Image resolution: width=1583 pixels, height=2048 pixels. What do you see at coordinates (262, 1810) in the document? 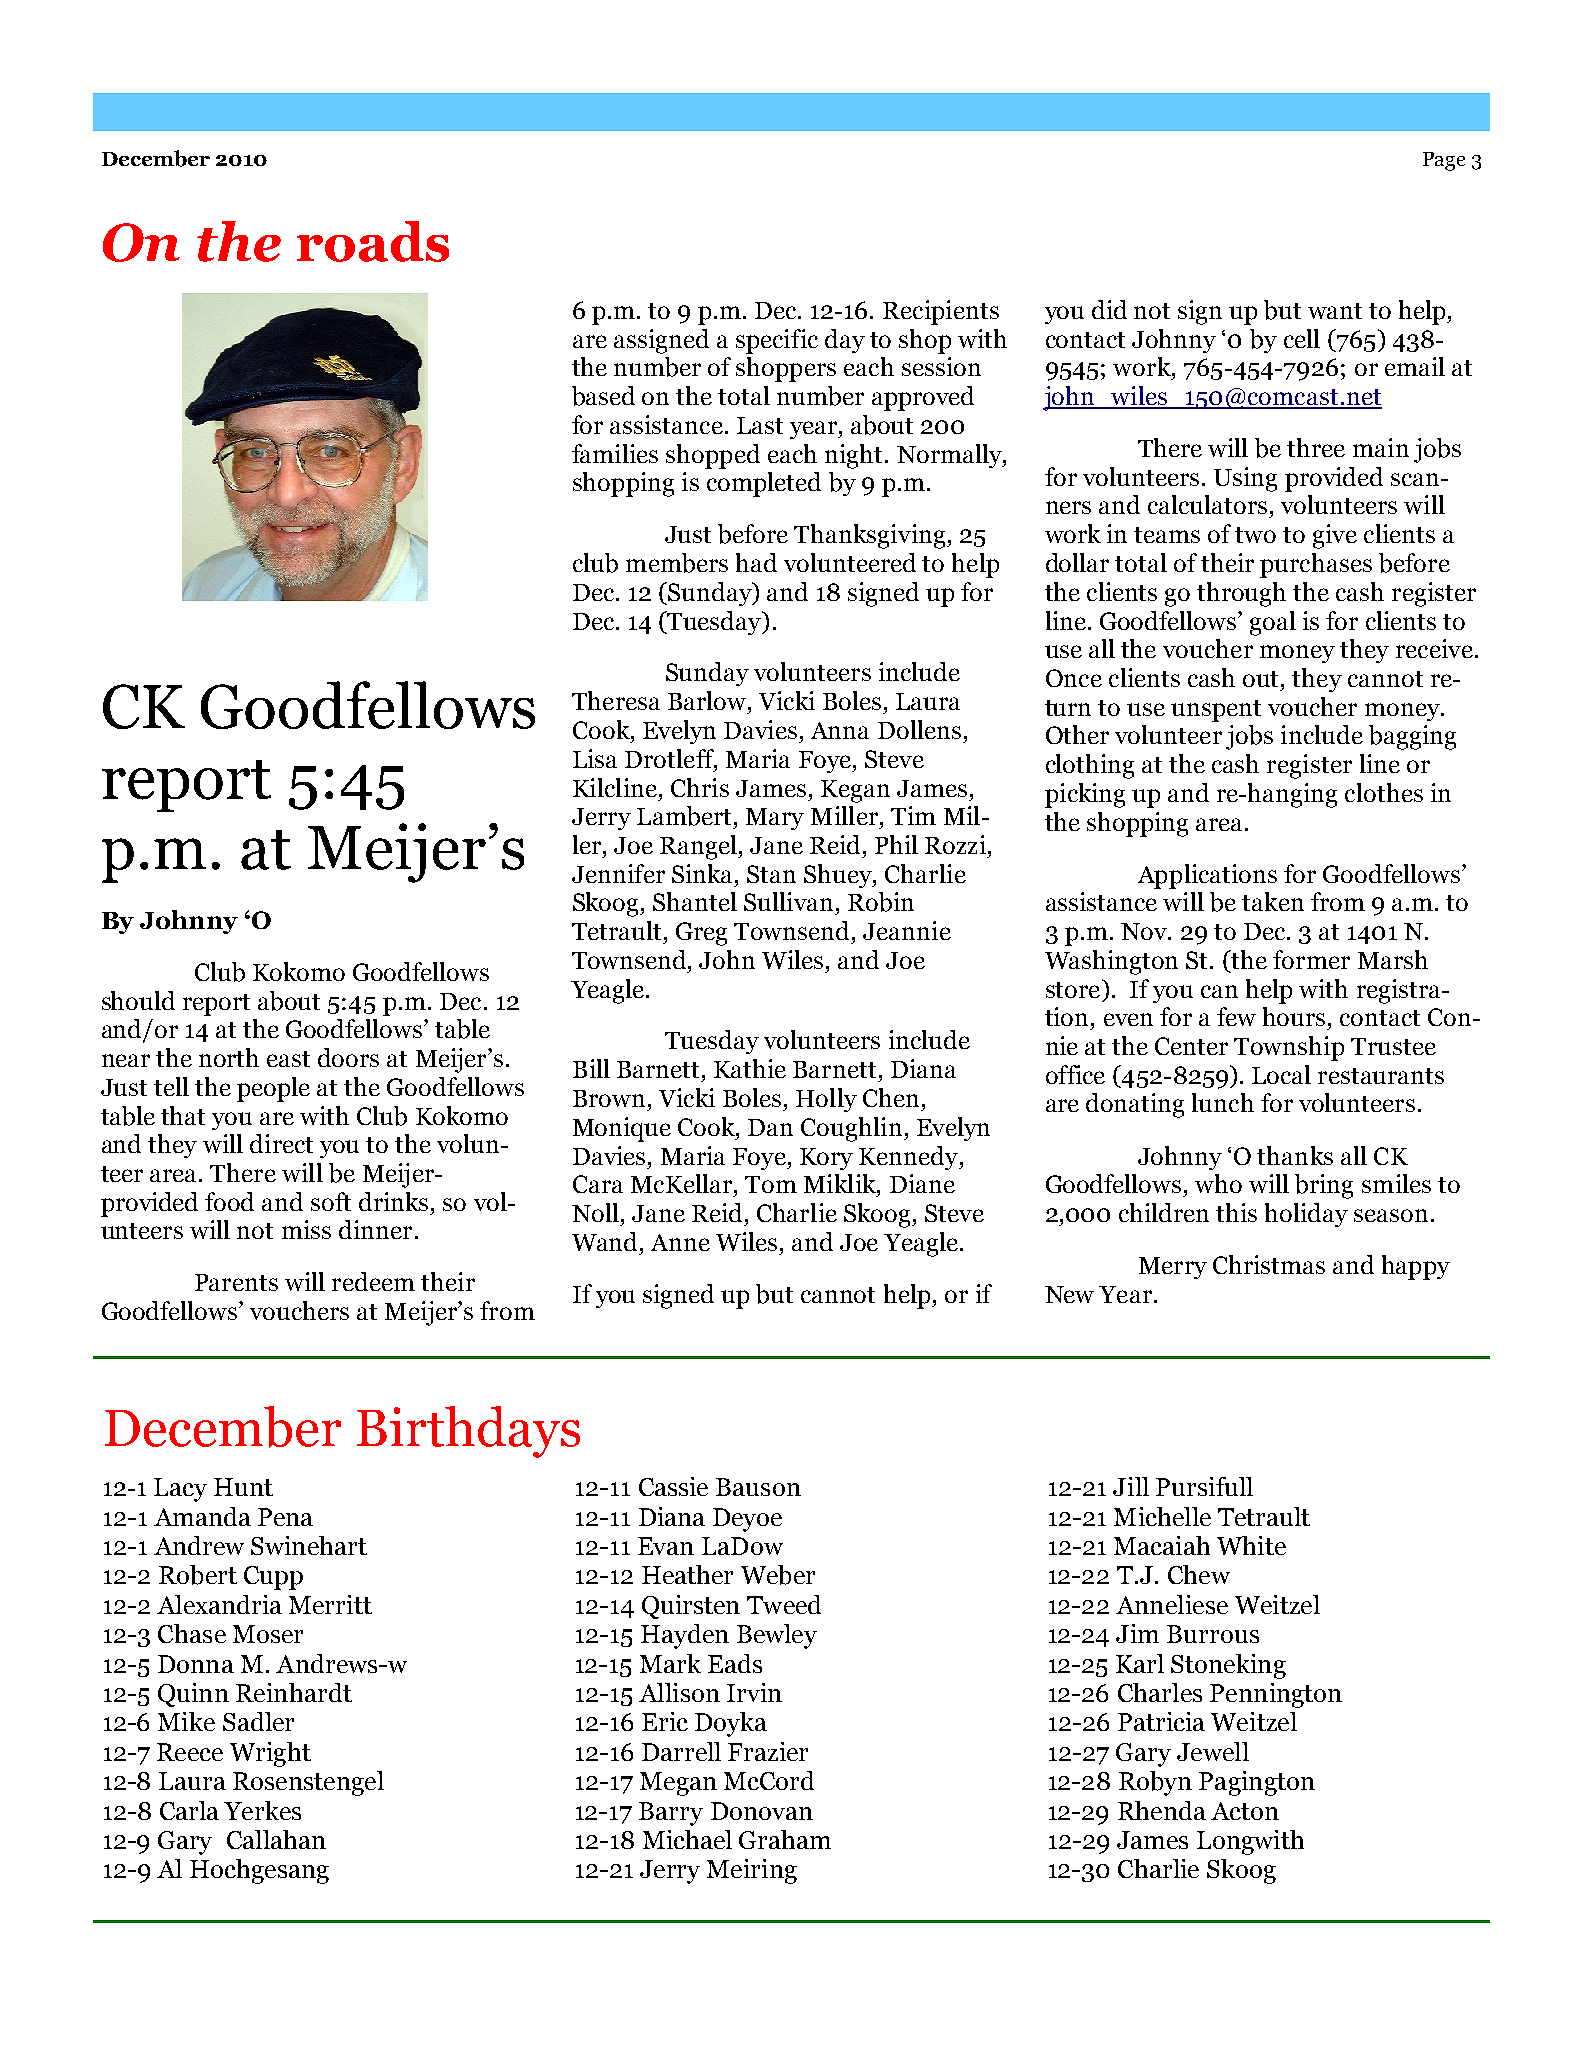
I see `Yerkes` at bounding box center [262, 1810].
